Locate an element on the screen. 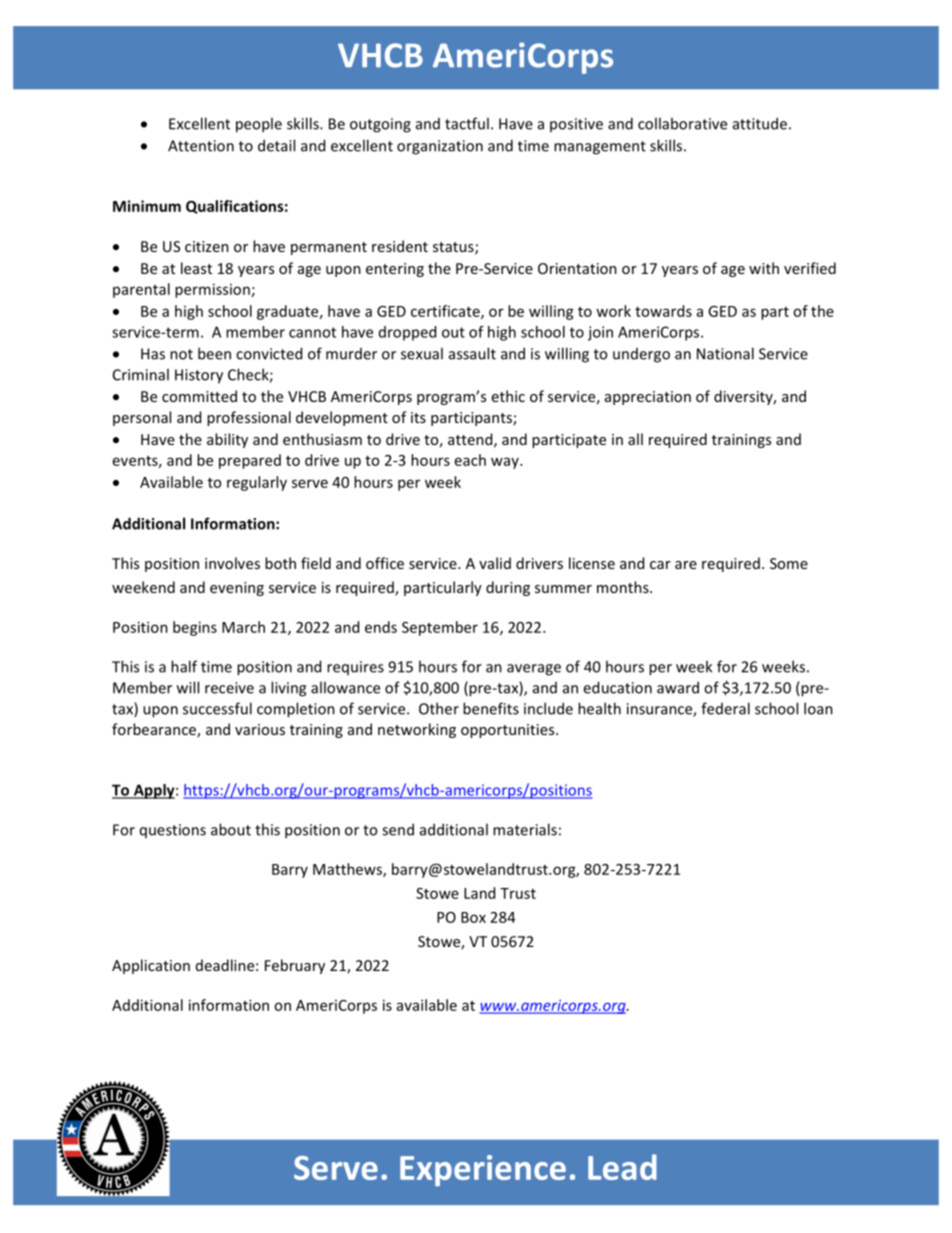 The height and width of the screenshot is (1233, 952). award is located at coordinates (678, 687).
